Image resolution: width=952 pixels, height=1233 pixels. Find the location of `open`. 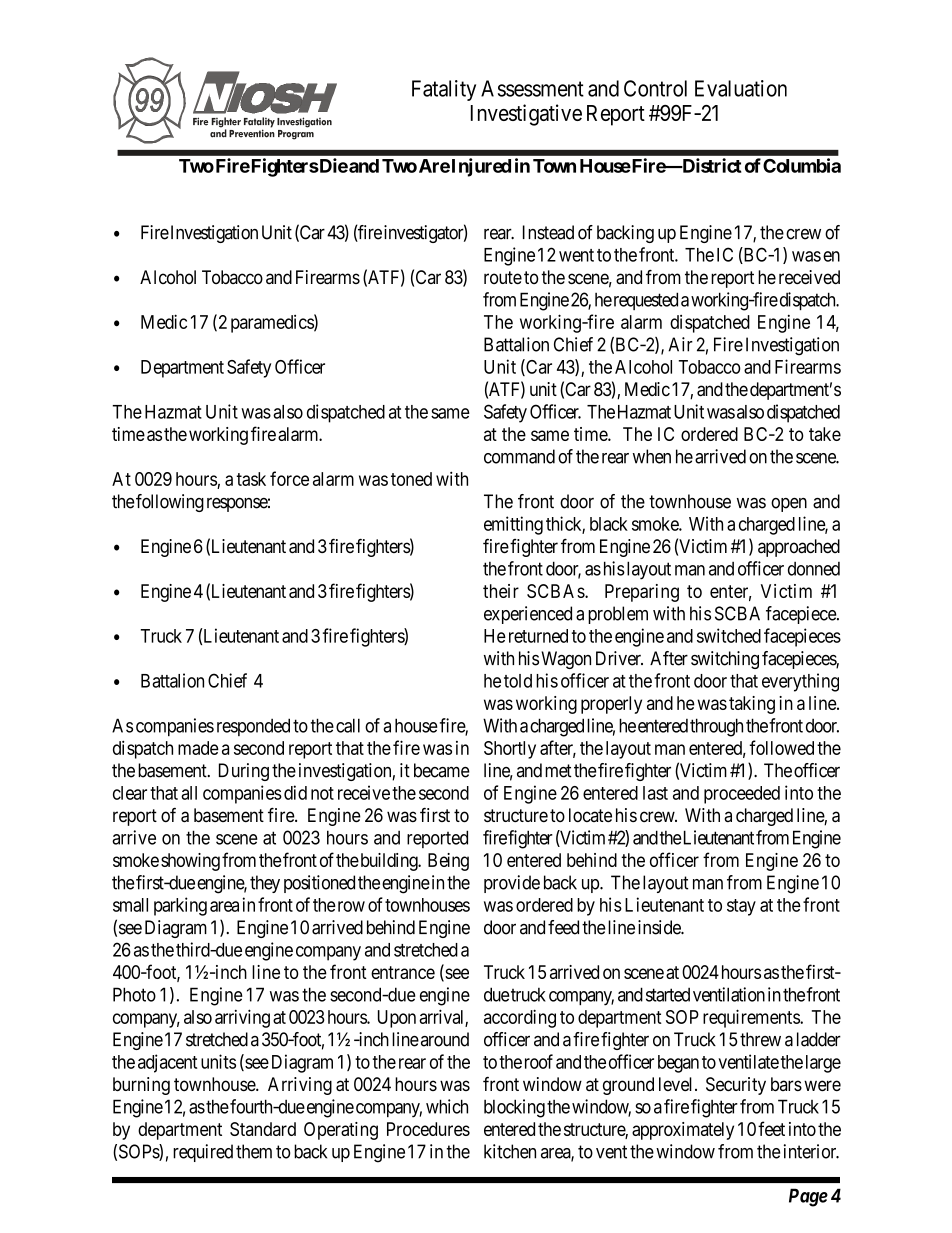

open is located at coordinates (789, 505).
